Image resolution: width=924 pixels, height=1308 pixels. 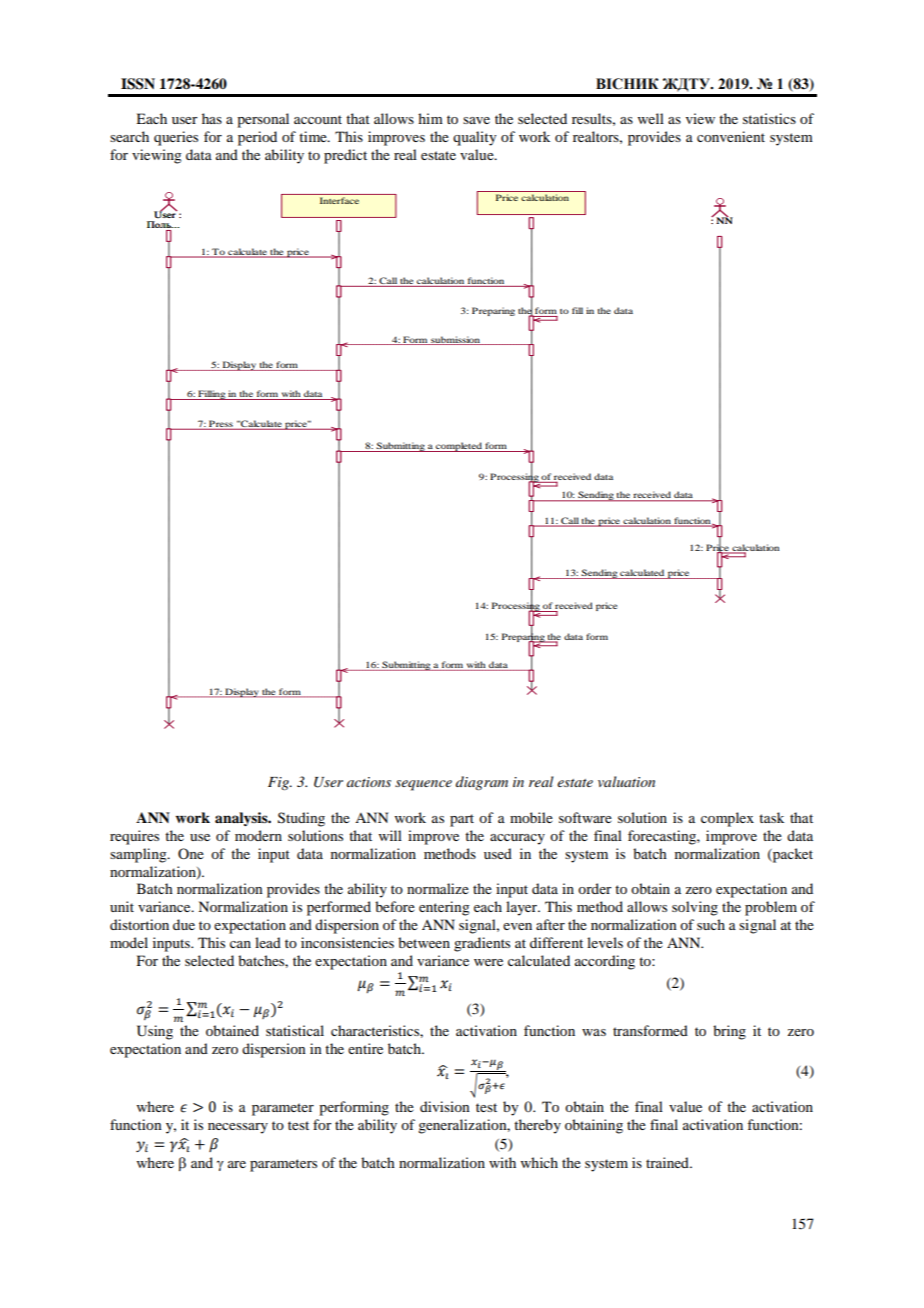 What do you see at coordinates (651, 118) in the image?
I see `well` at bounding box center [651, 118].
